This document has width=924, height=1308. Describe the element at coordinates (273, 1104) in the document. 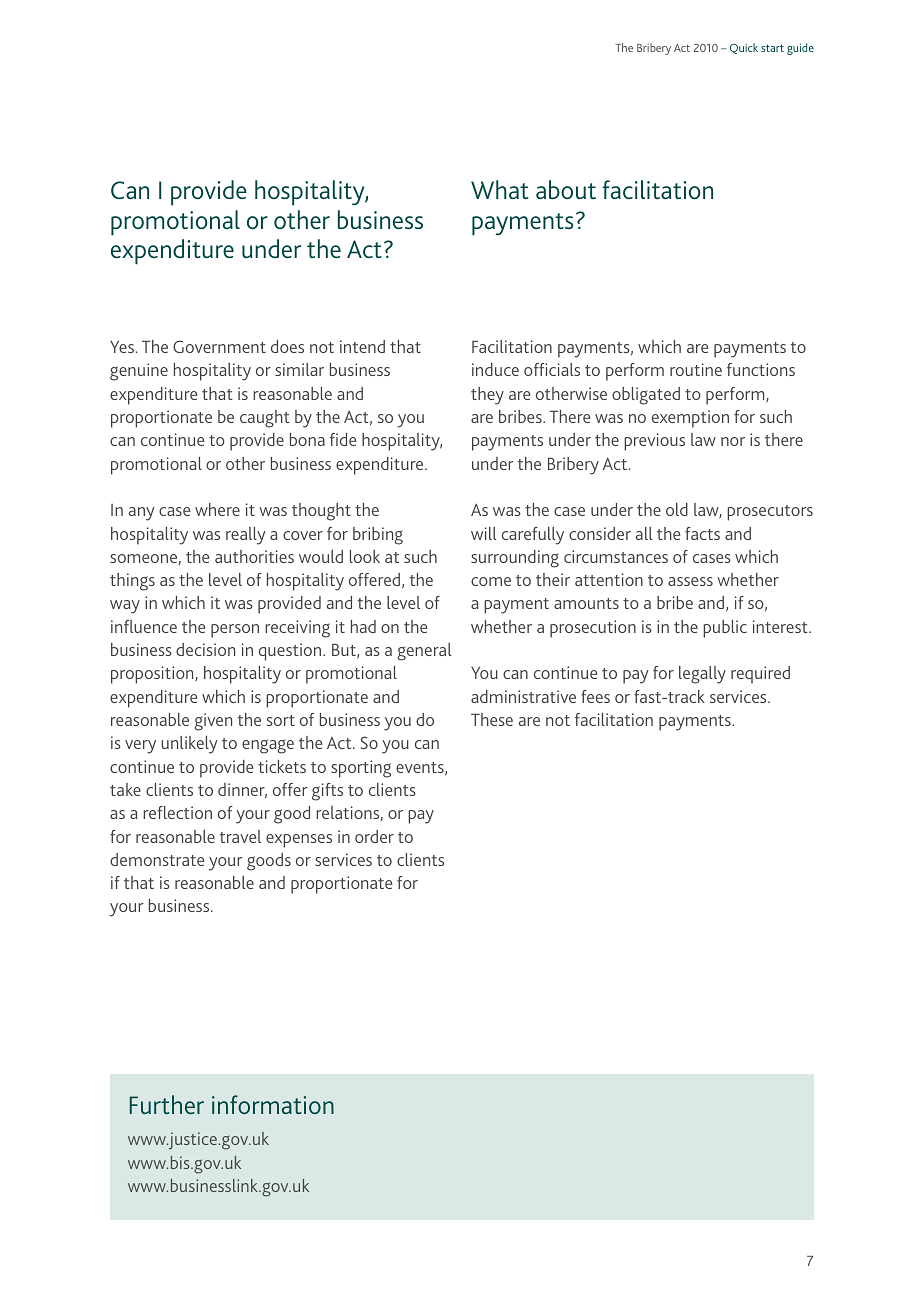

I see `information` at that location.
